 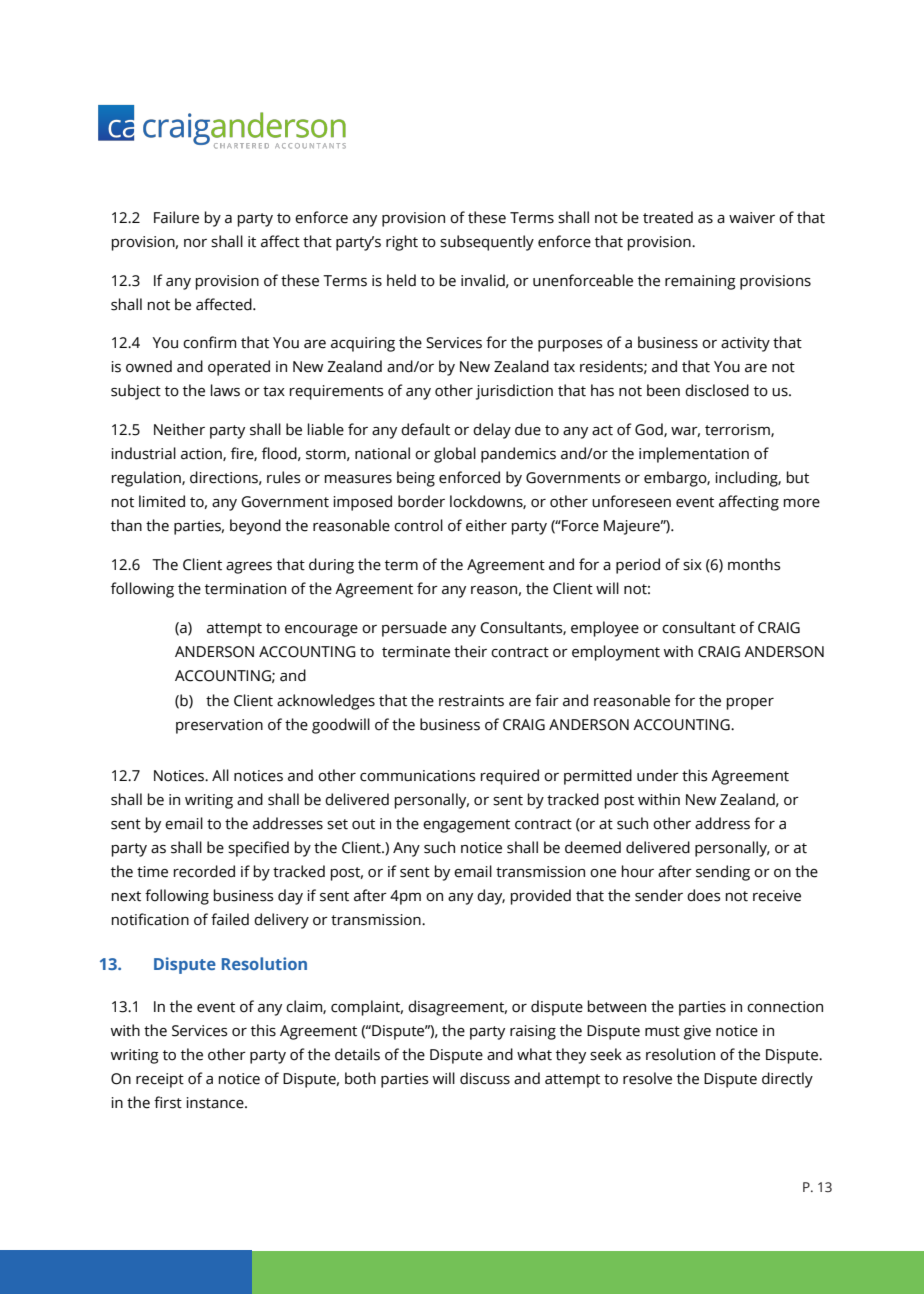 What do you see at coordinates (487, 243) in the image?
I see `subsequently` at bounding box center [487, 243].
